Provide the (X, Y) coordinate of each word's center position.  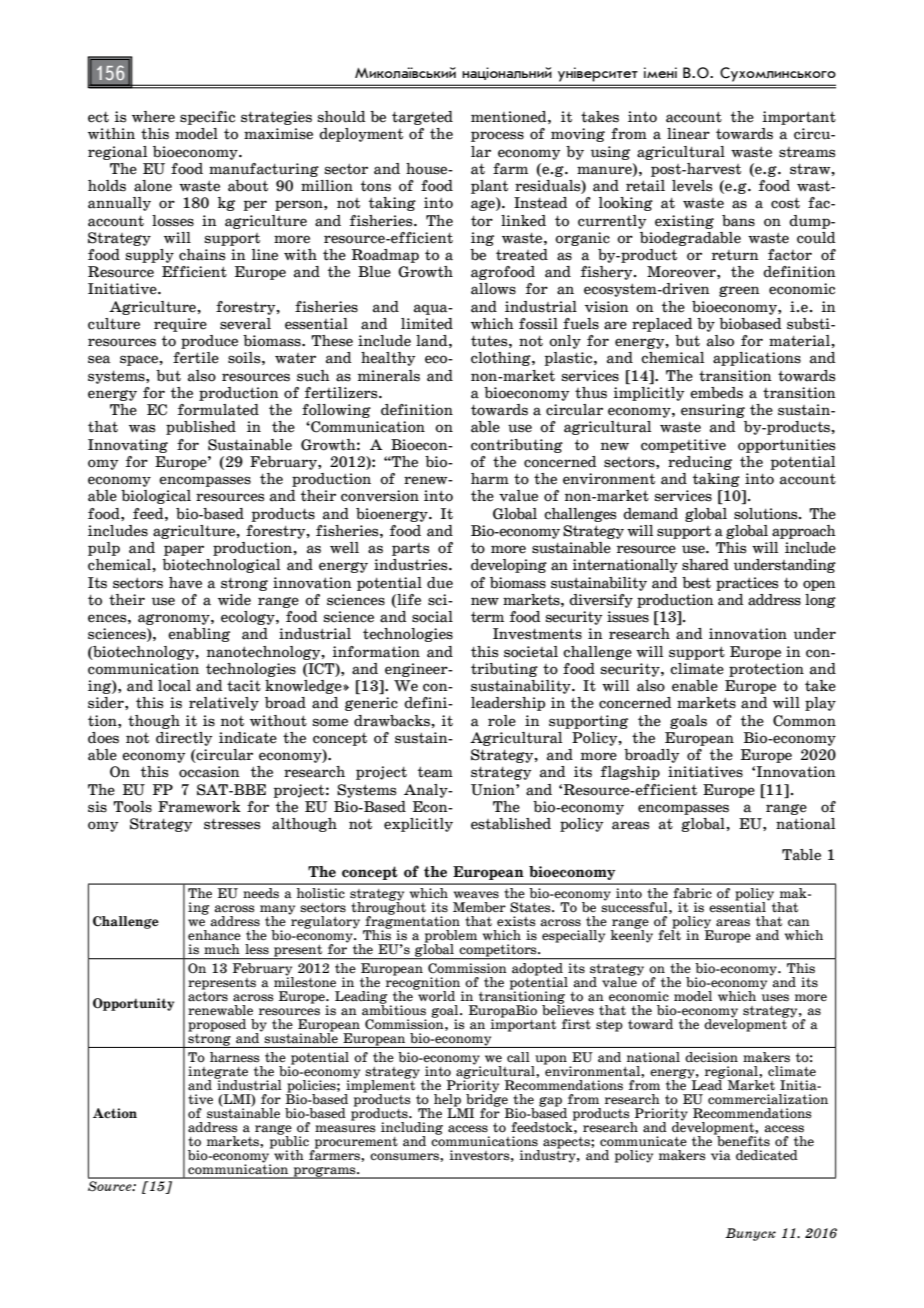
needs (261, 893)
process (497, 136)
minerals (389, 376)
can (799, 923)
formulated (218, 410)
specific (207, 118)
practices (747, 584)
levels (692, 186)
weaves (476, 895)
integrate (218, 1073)
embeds (716, 393)
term (487, 617)
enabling (199, 635)
